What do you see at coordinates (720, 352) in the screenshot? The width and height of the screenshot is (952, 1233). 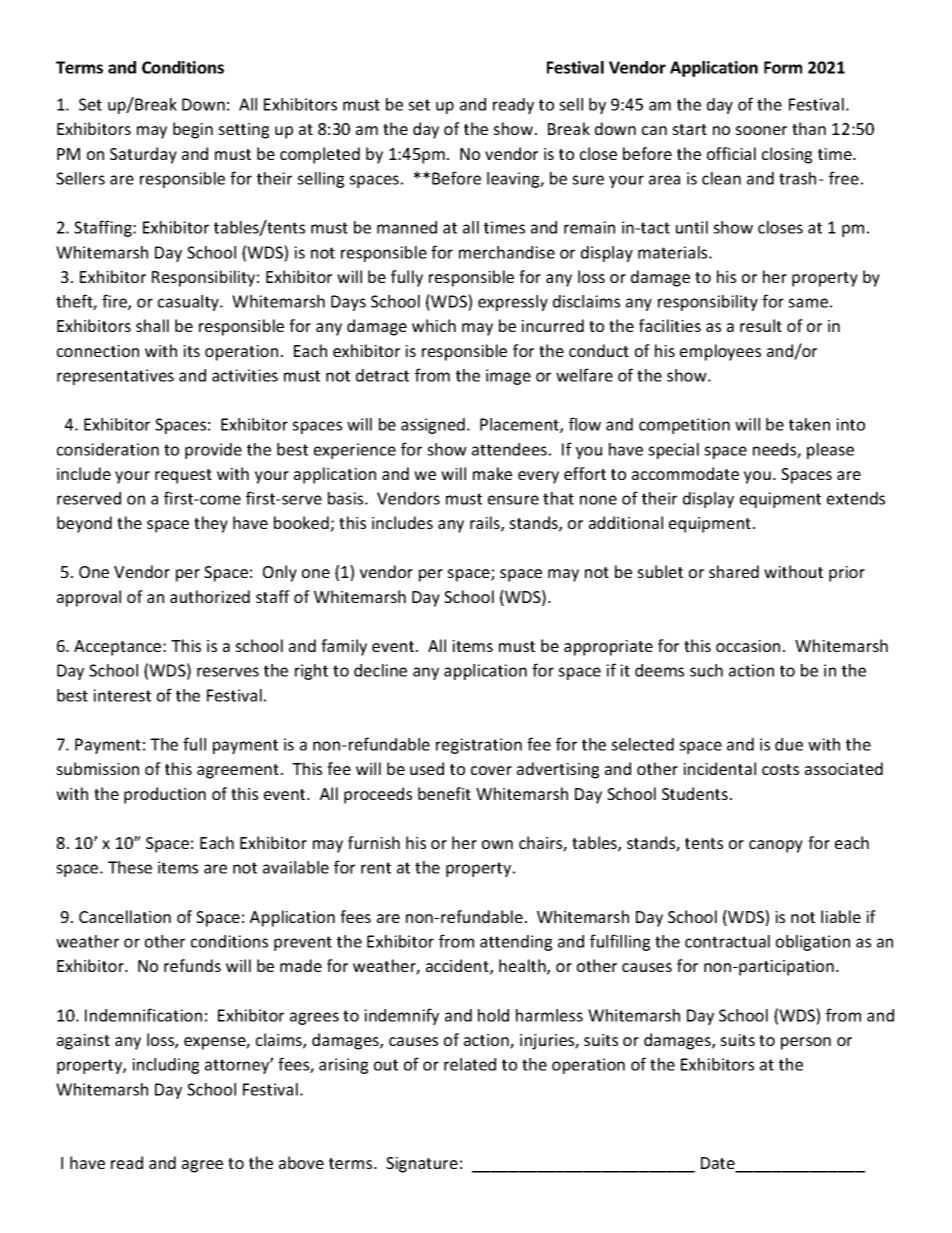 I see `employees` at bounding box center [720, 352].
